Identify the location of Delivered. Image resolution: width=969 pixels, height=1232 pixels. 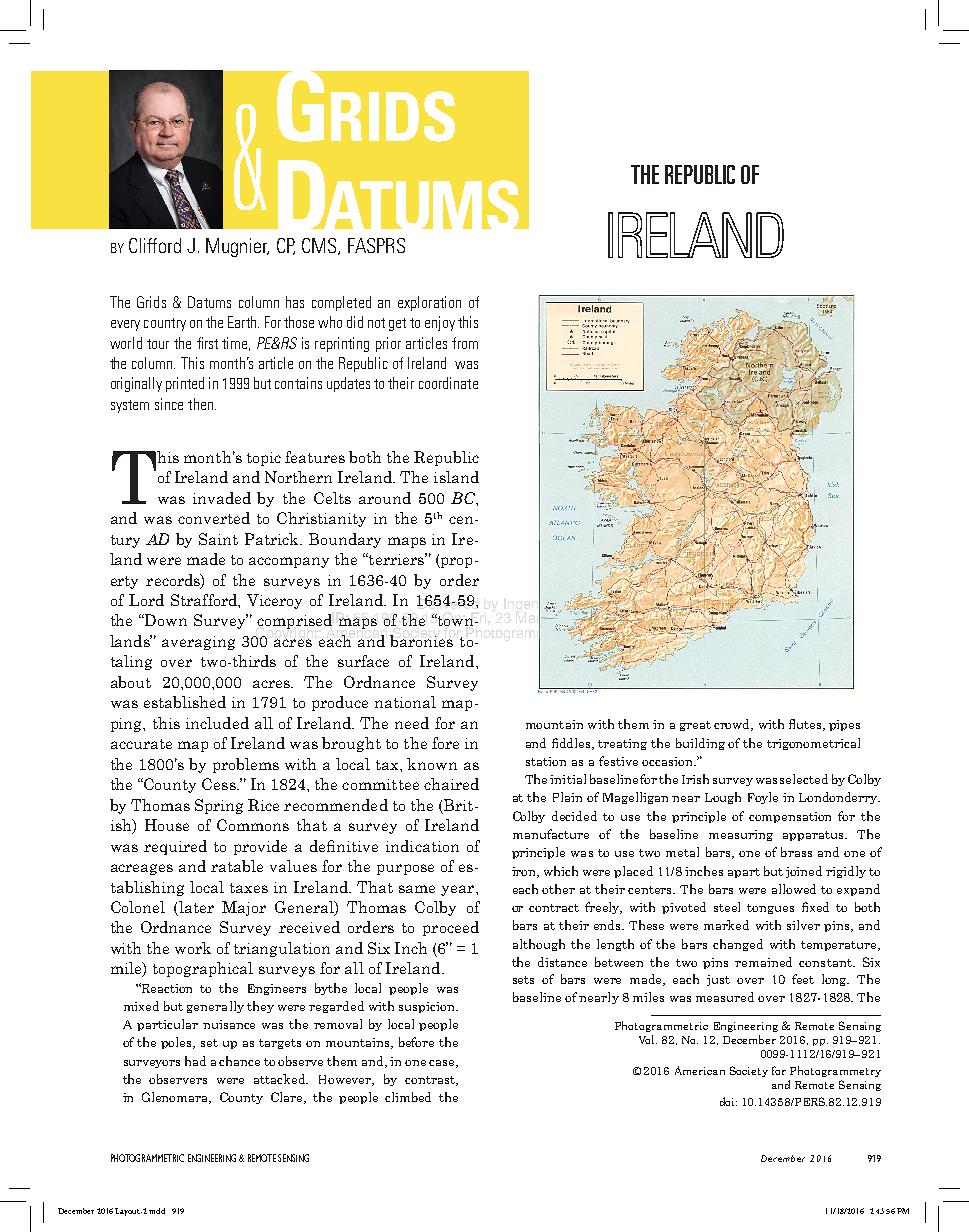
(447, 602).
